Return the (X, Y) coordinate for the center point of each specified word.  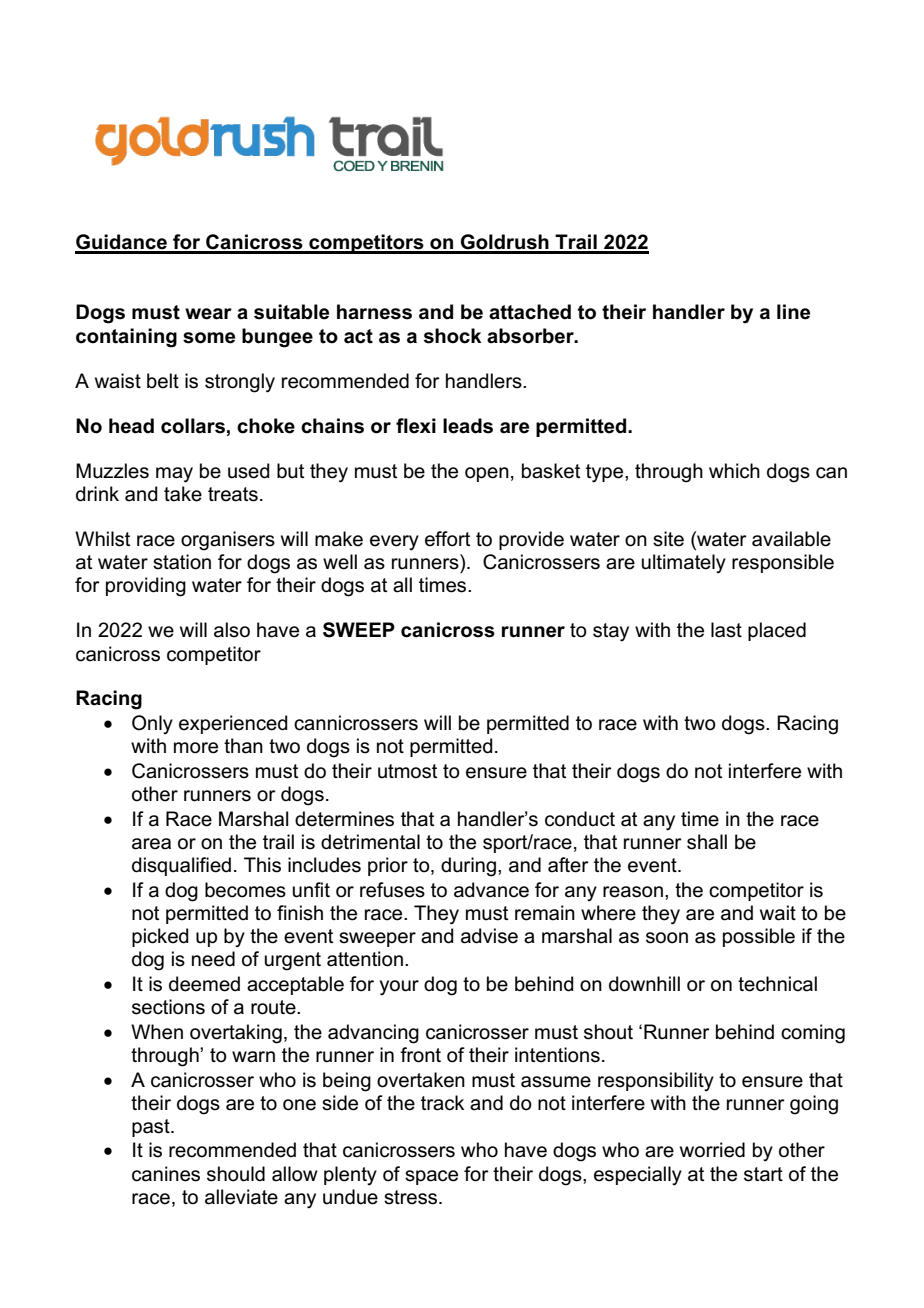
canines (166, 1174)
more (196, 748)
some (209, 338)
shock (453, 336)
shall (707, 842)
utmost (407, 771)
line (793, 312)
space (431, 1177)
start (763, 1174)
